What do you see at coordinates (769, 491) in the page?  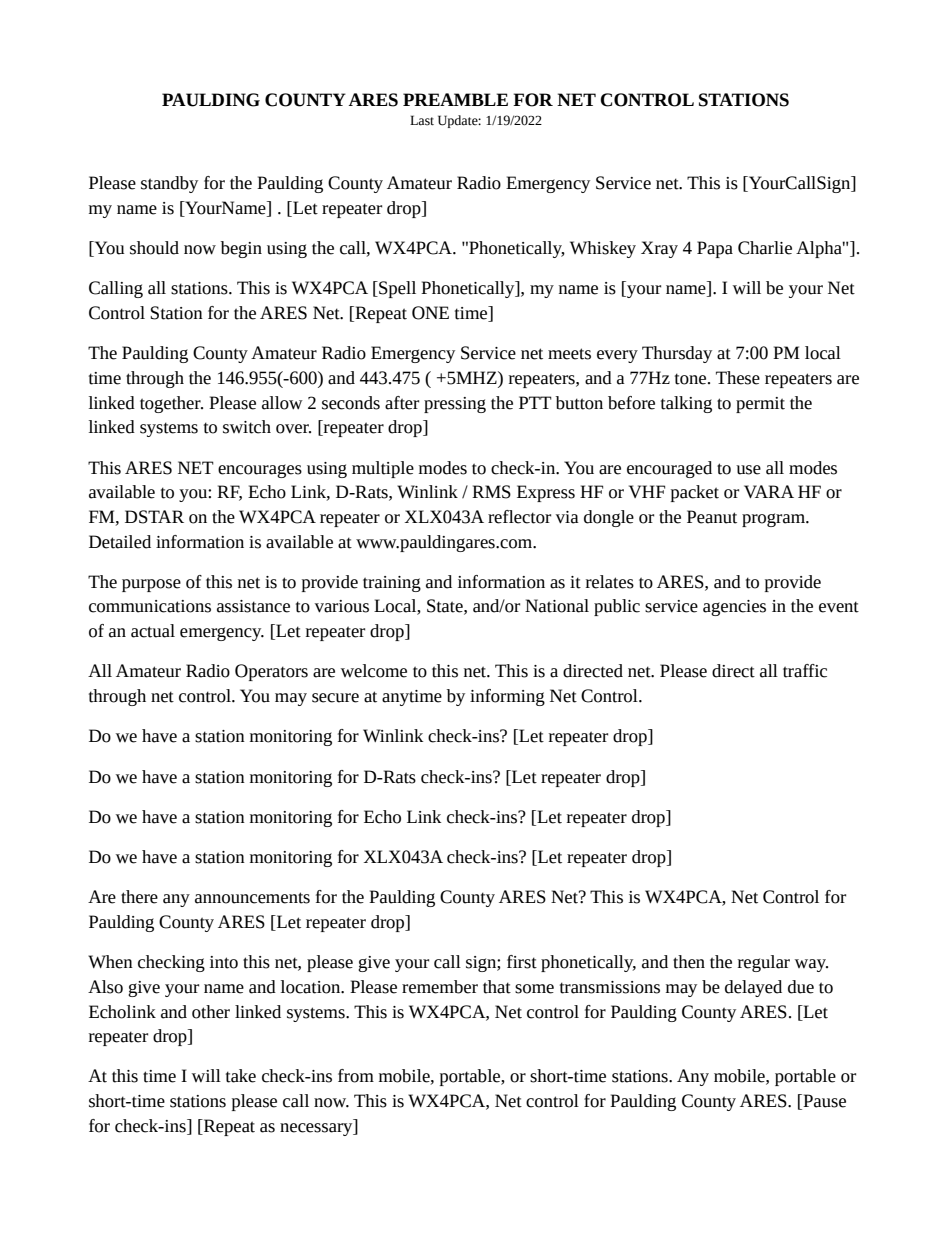 I see `VARA` at bounding box center [769, 491].
